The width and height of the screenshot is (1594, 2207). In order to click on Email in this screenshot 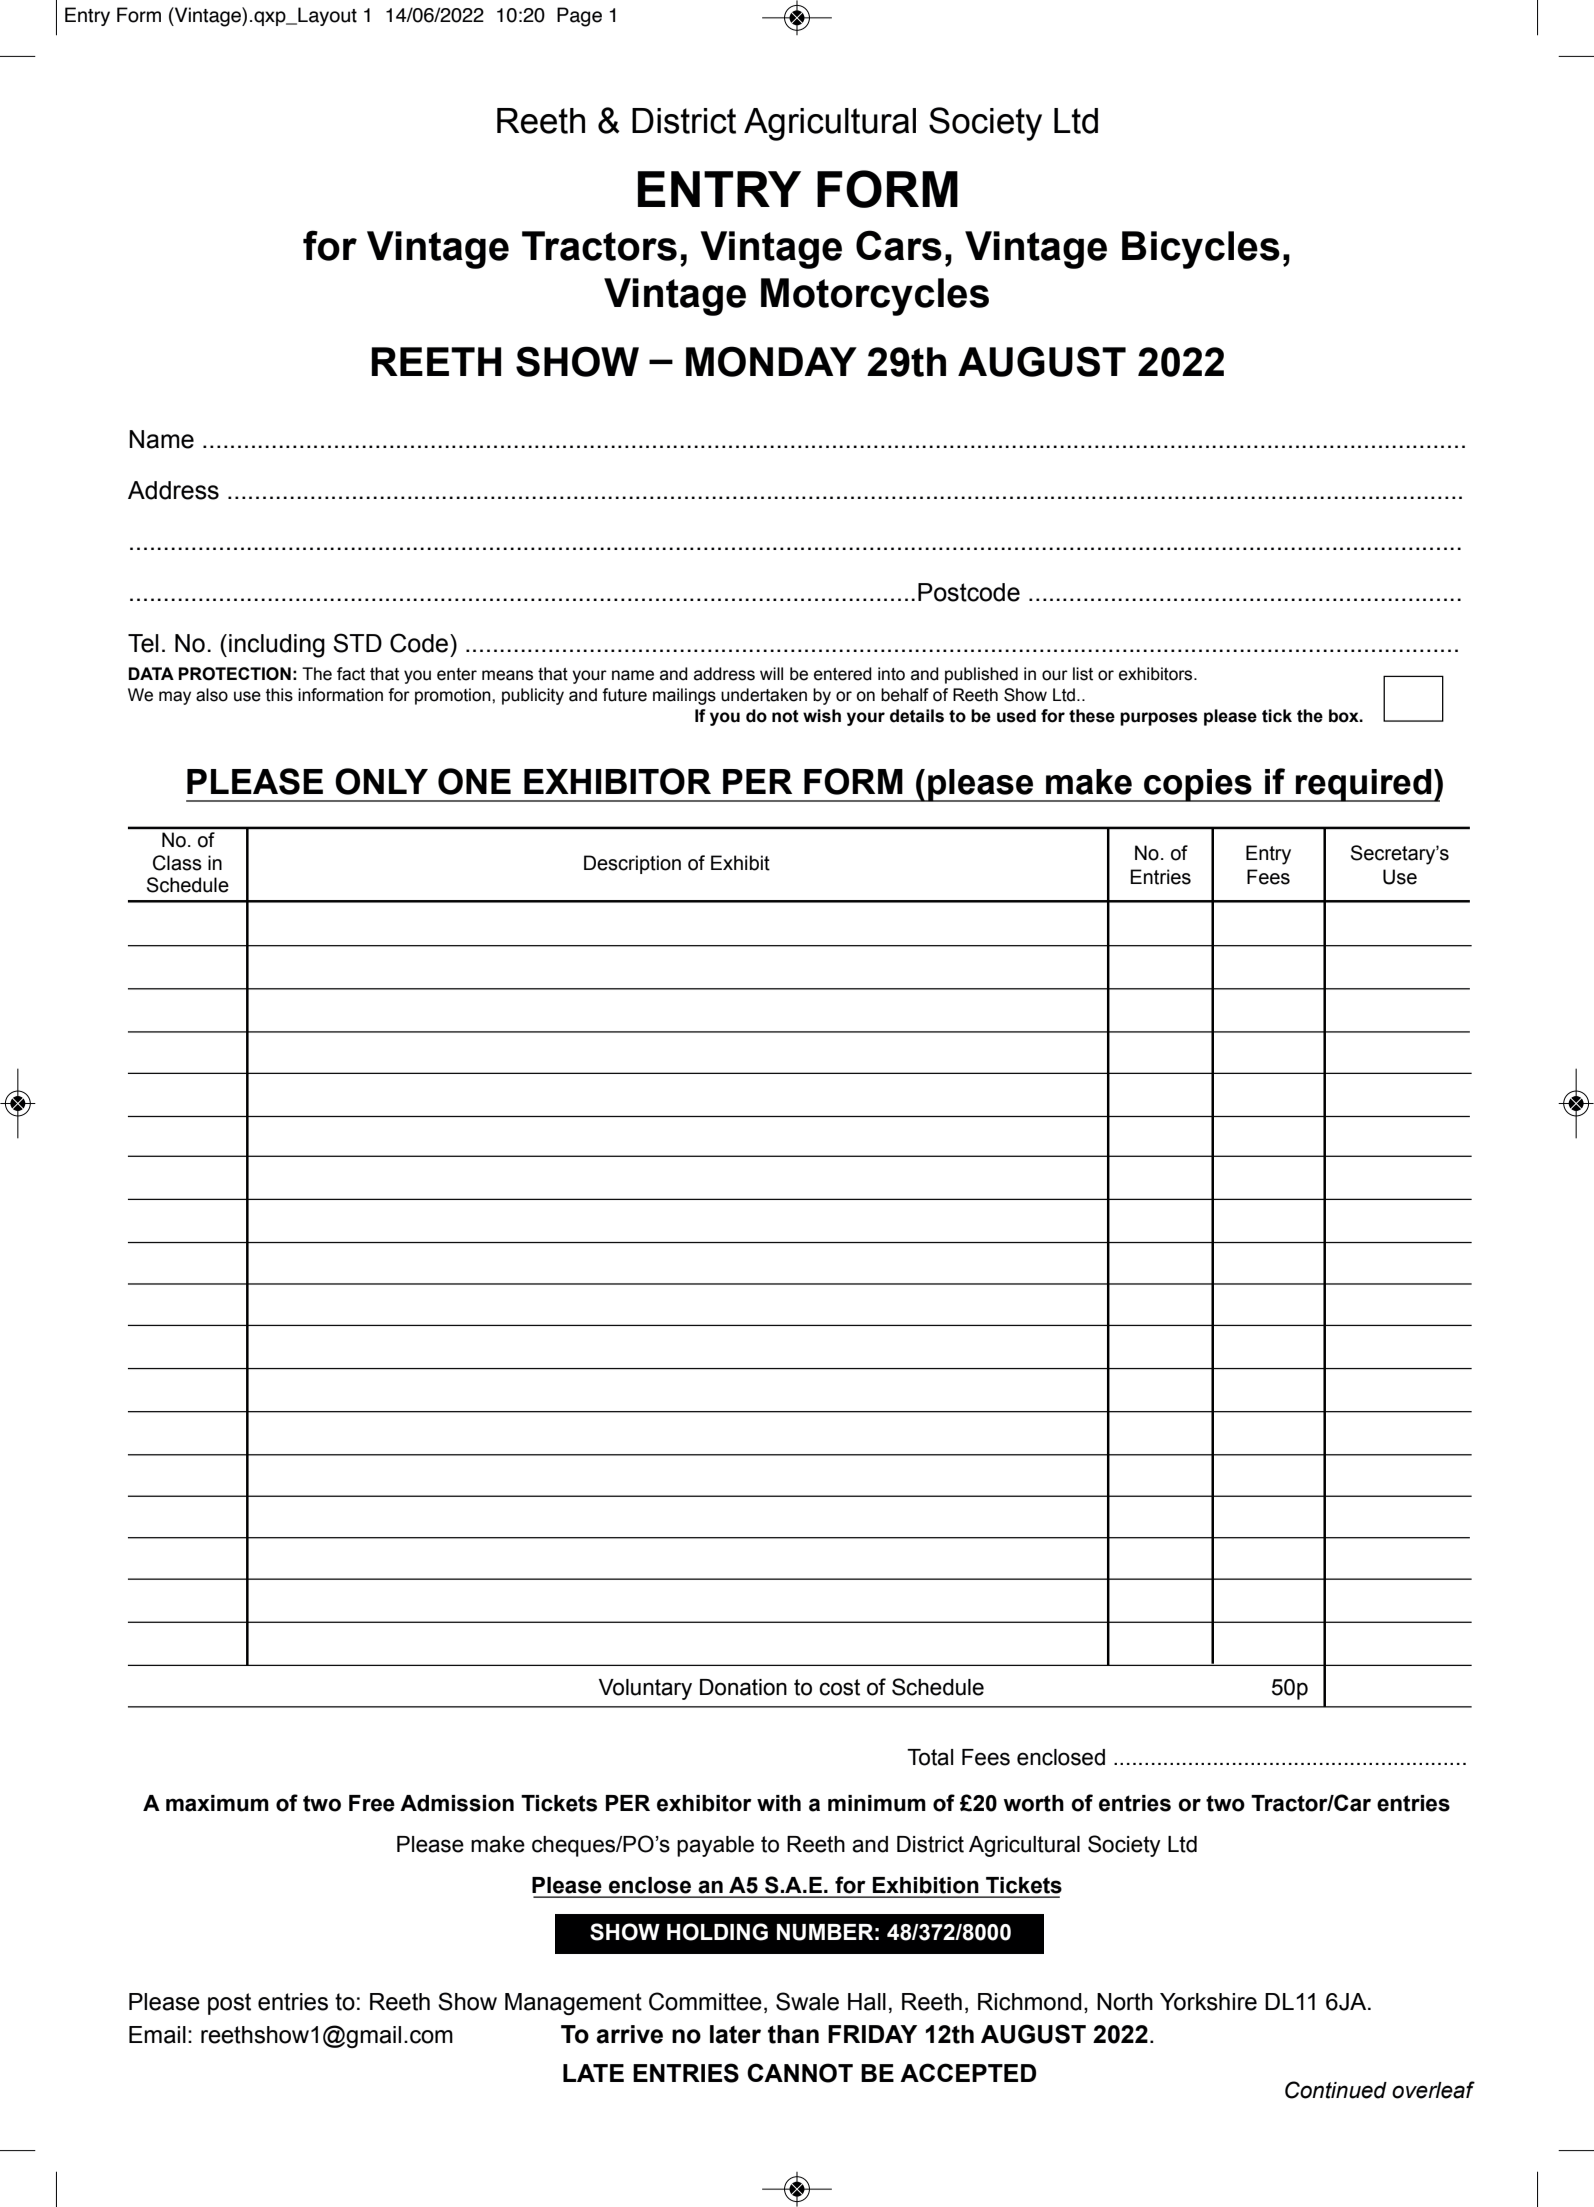, I will do `click(157, 2035)`.
